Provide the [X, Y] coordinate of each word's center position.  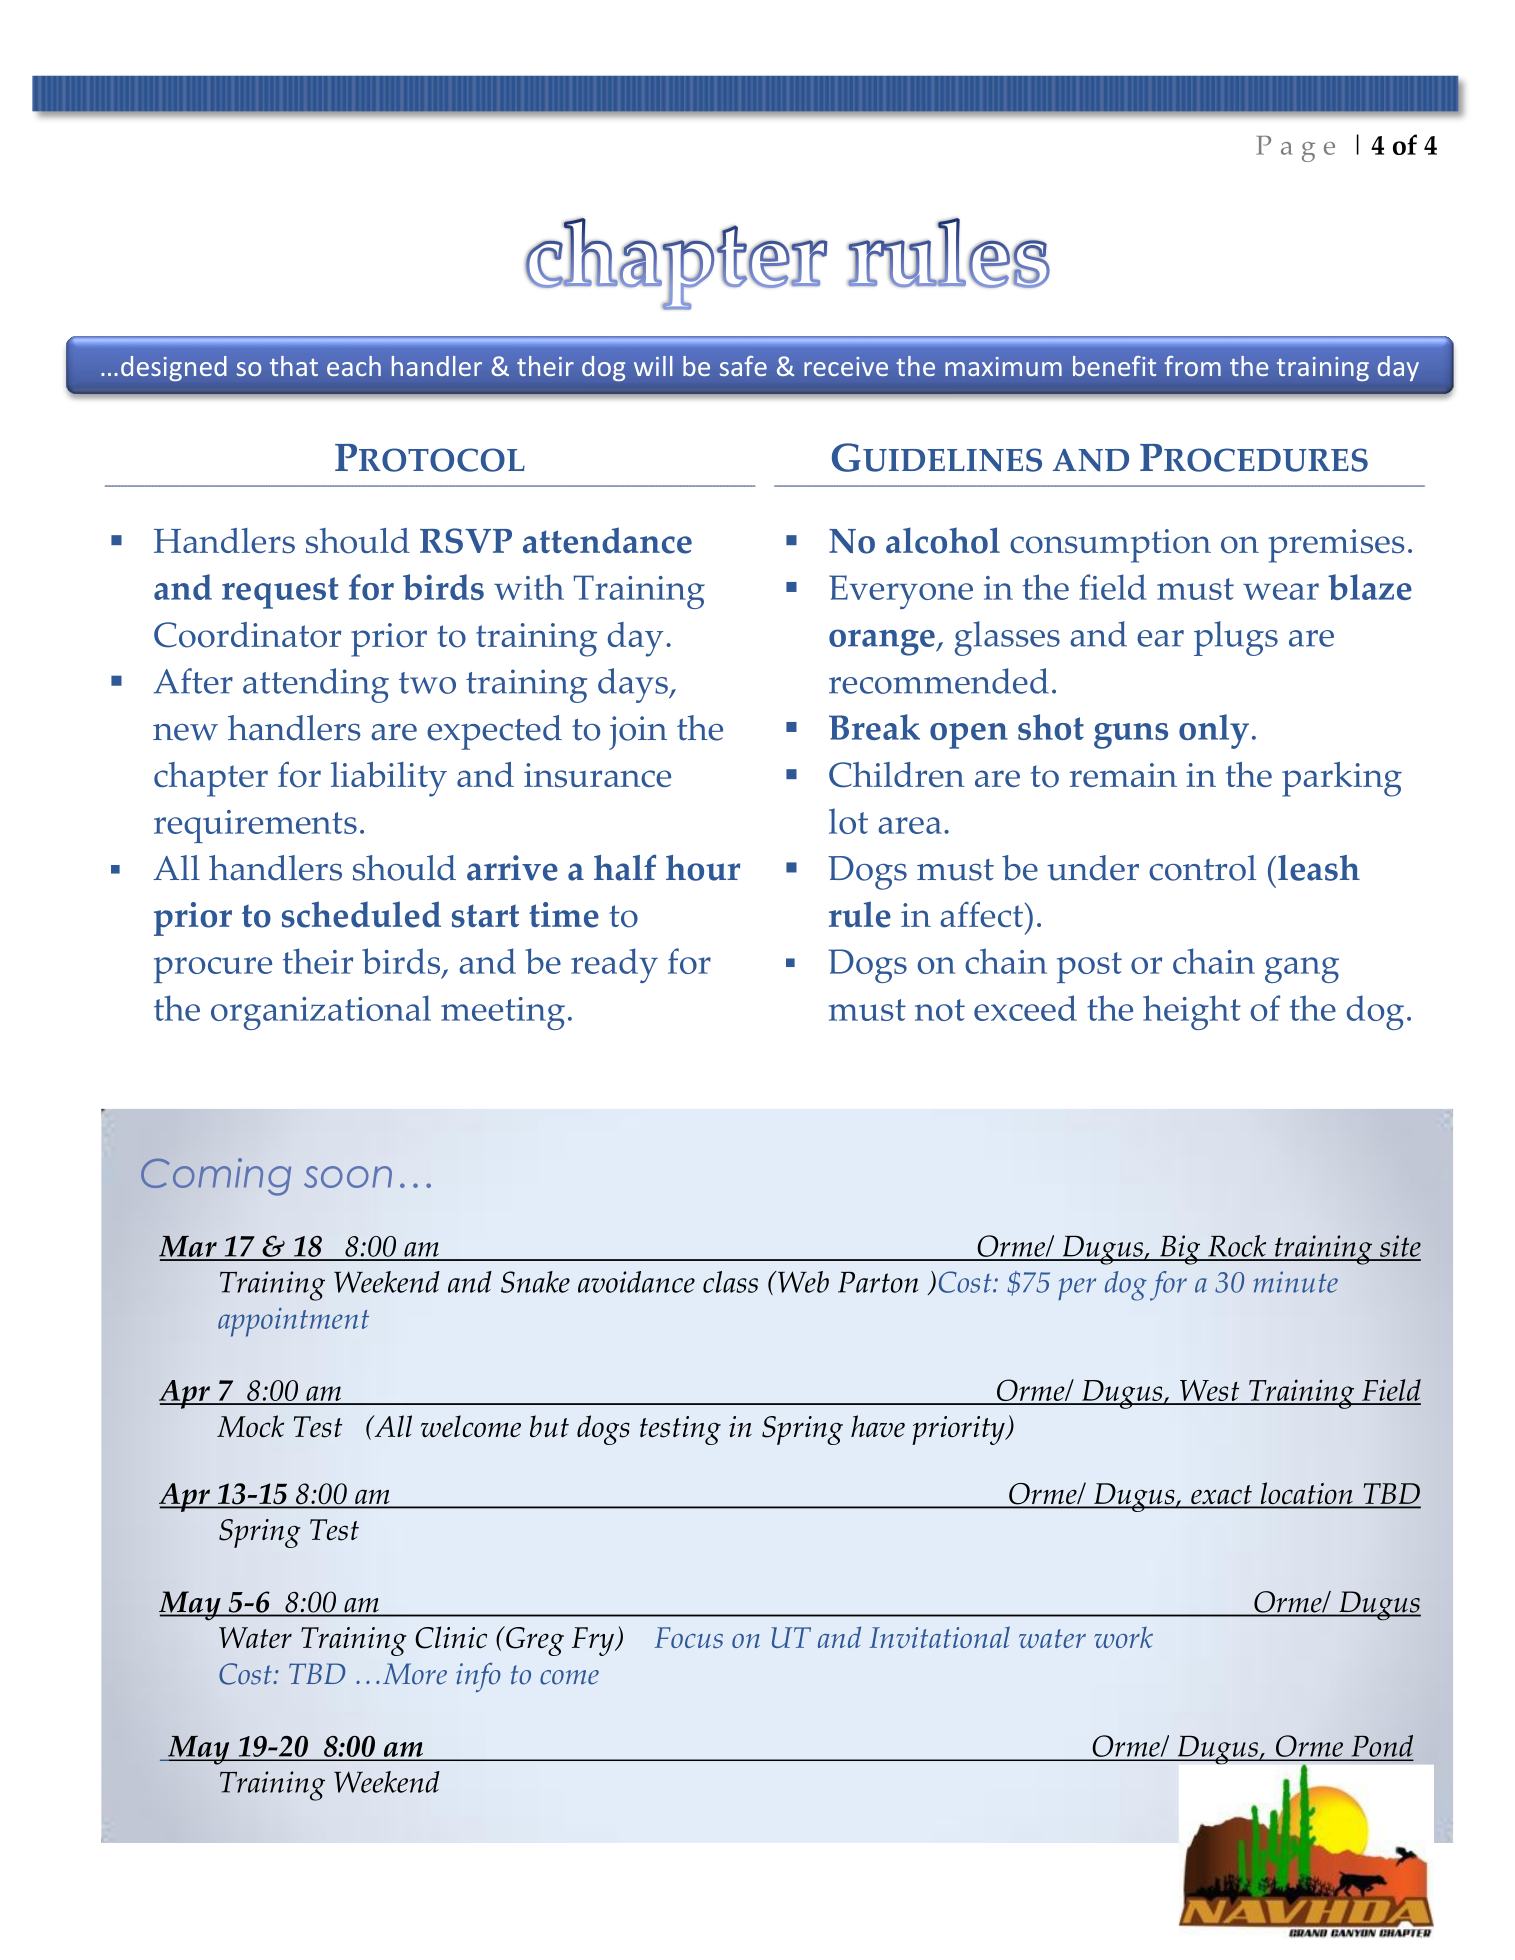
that [294, 366]
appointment [293, 1322]
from [1192, 366]
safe [743, 366]
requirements [255, 826]
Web [802, 1282]
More [415, 1674]
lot [848, 821]
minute [1295, 1282]
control [1202, 868]
